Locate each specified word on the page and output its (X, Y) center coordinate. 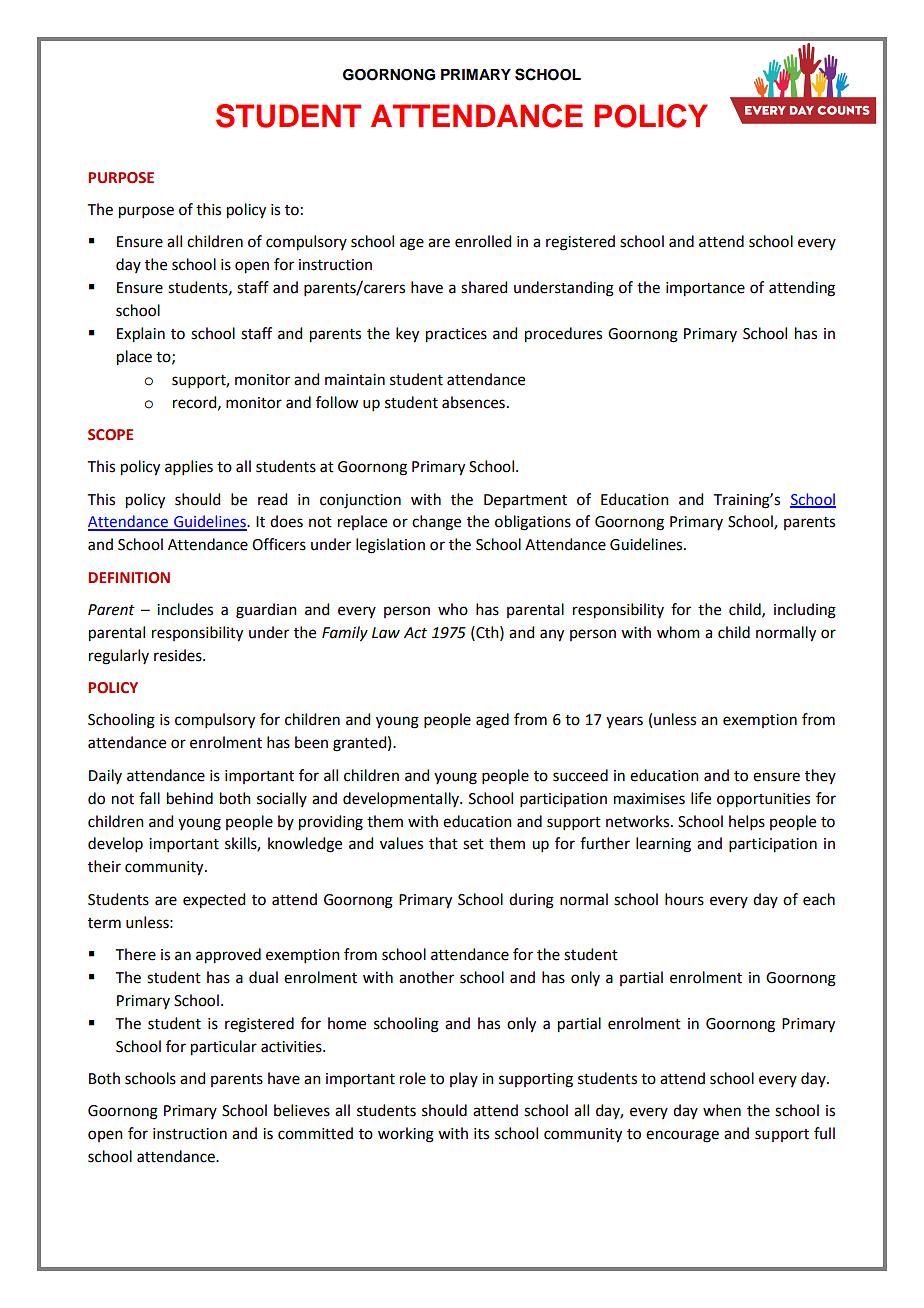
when (722, 1110)
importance (705, 289)
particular (224, 1048)
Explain (141, 335)
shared (484, 287)
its (481, 1134)
